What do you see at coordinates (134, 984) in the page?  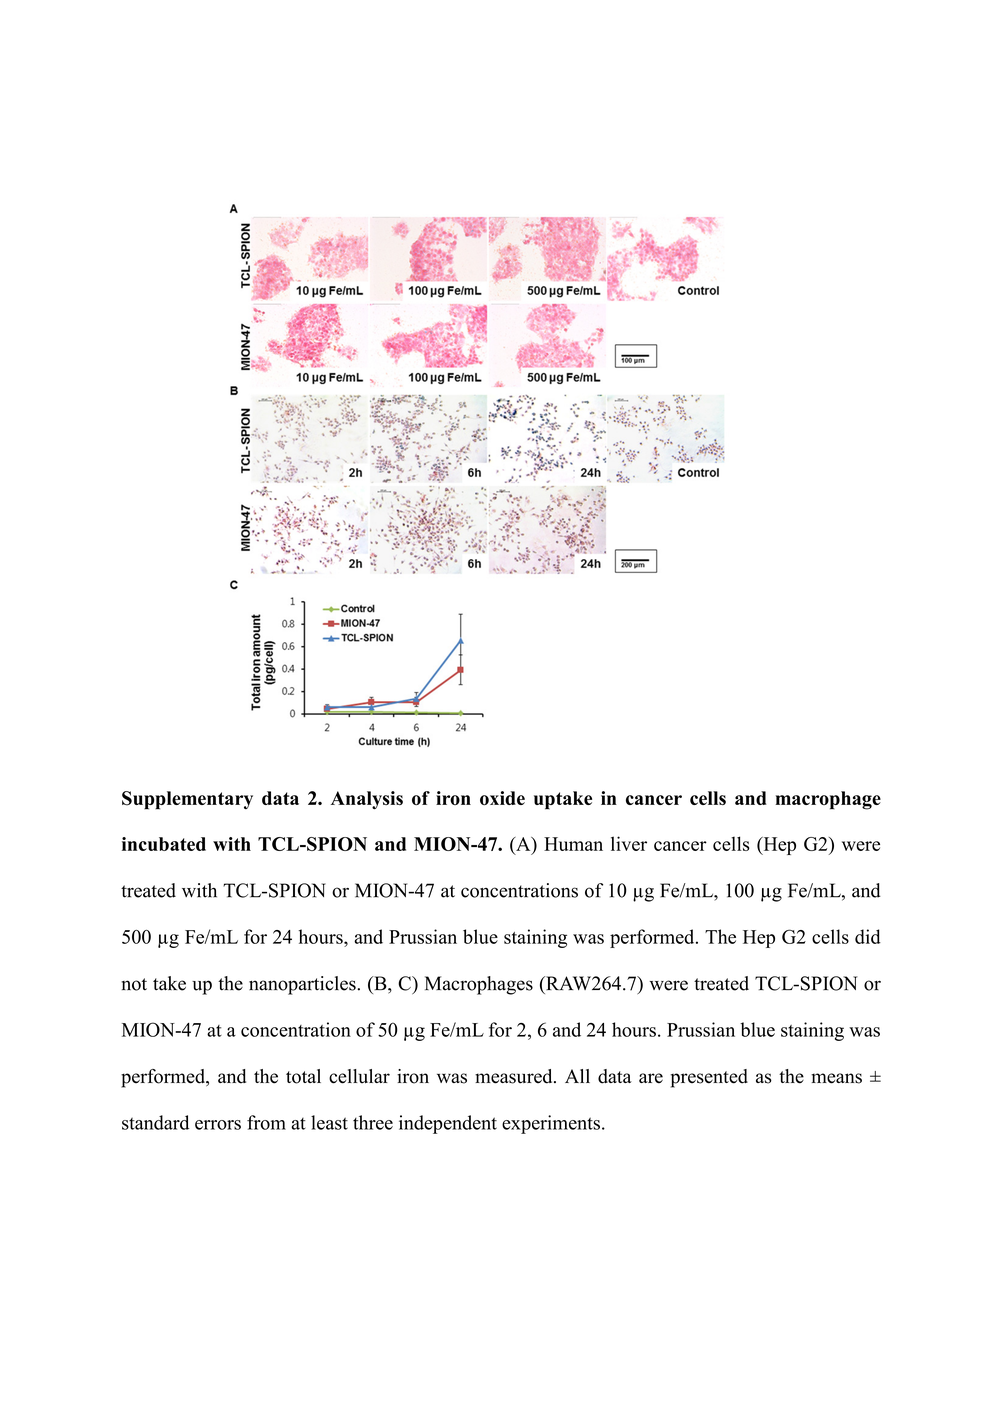 I see `not` at bounding box center [134, 984].
